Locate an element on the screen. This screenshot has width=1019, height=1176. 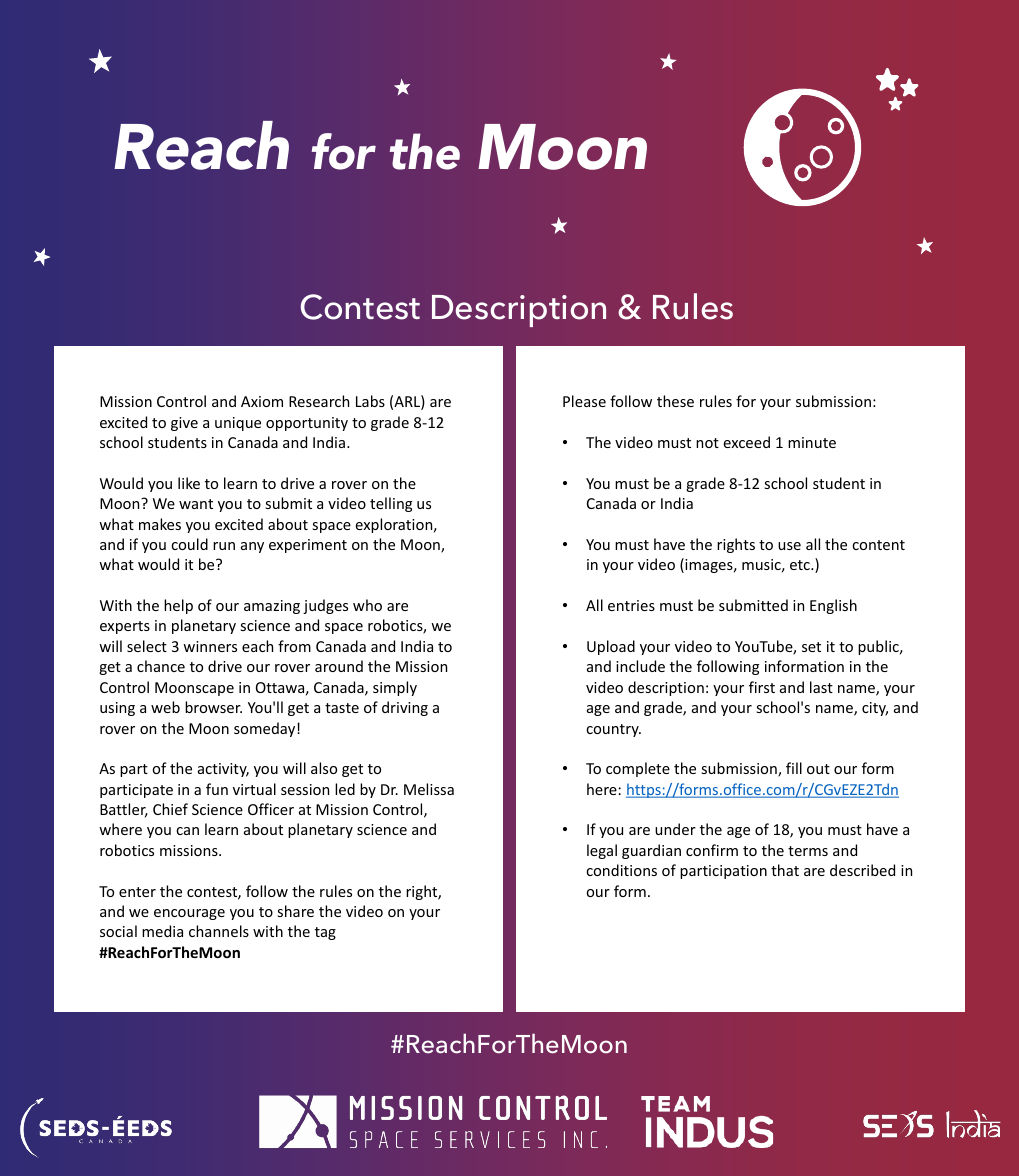
fill is located at coordinates (794, 768).
